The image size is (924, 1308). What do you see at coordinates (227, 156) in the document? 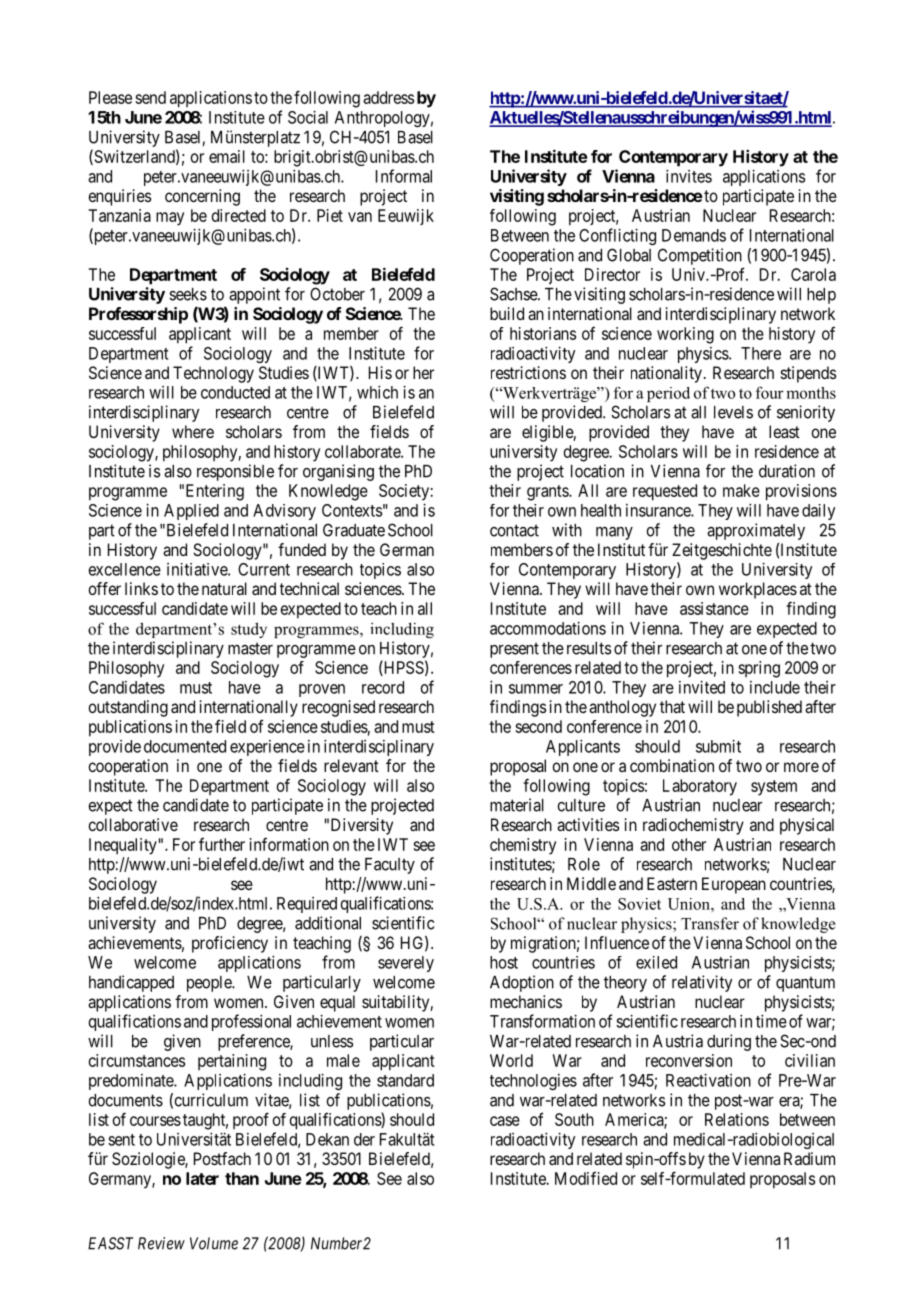
I see `email` at bounding box center [227, 156].
